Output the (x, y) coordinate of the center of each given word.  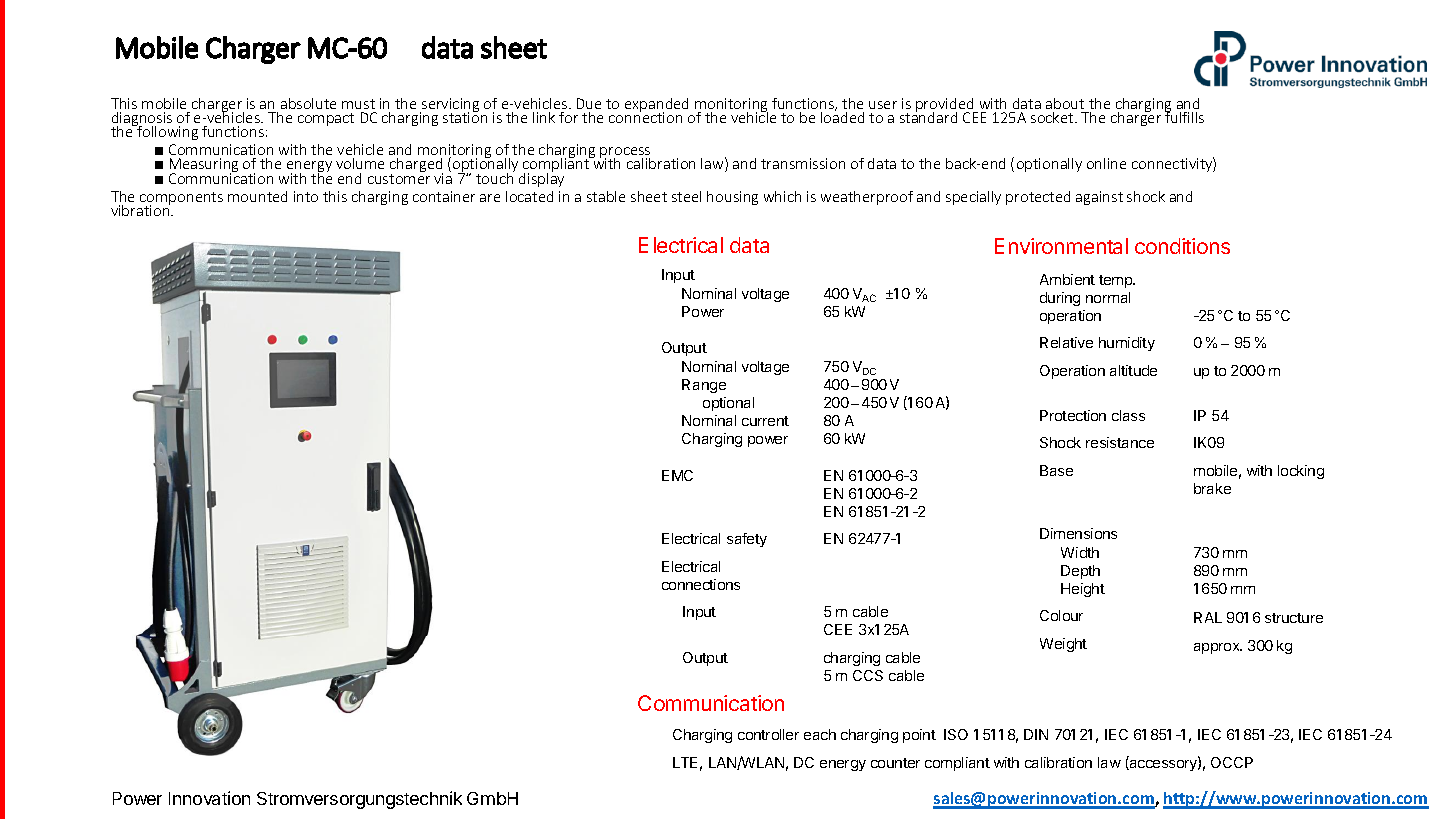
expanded (656, 106)
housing (732, 198)
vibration (141, 209)
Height (1083, 590)
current (765, 421)
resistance (1120, 442)
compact (326, 119)
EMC (677, 475)
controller (768, 734)
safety (747, 540)
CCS (868, 675)
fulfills (1184, 116)
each (820, 734)
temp (1117, 281)
